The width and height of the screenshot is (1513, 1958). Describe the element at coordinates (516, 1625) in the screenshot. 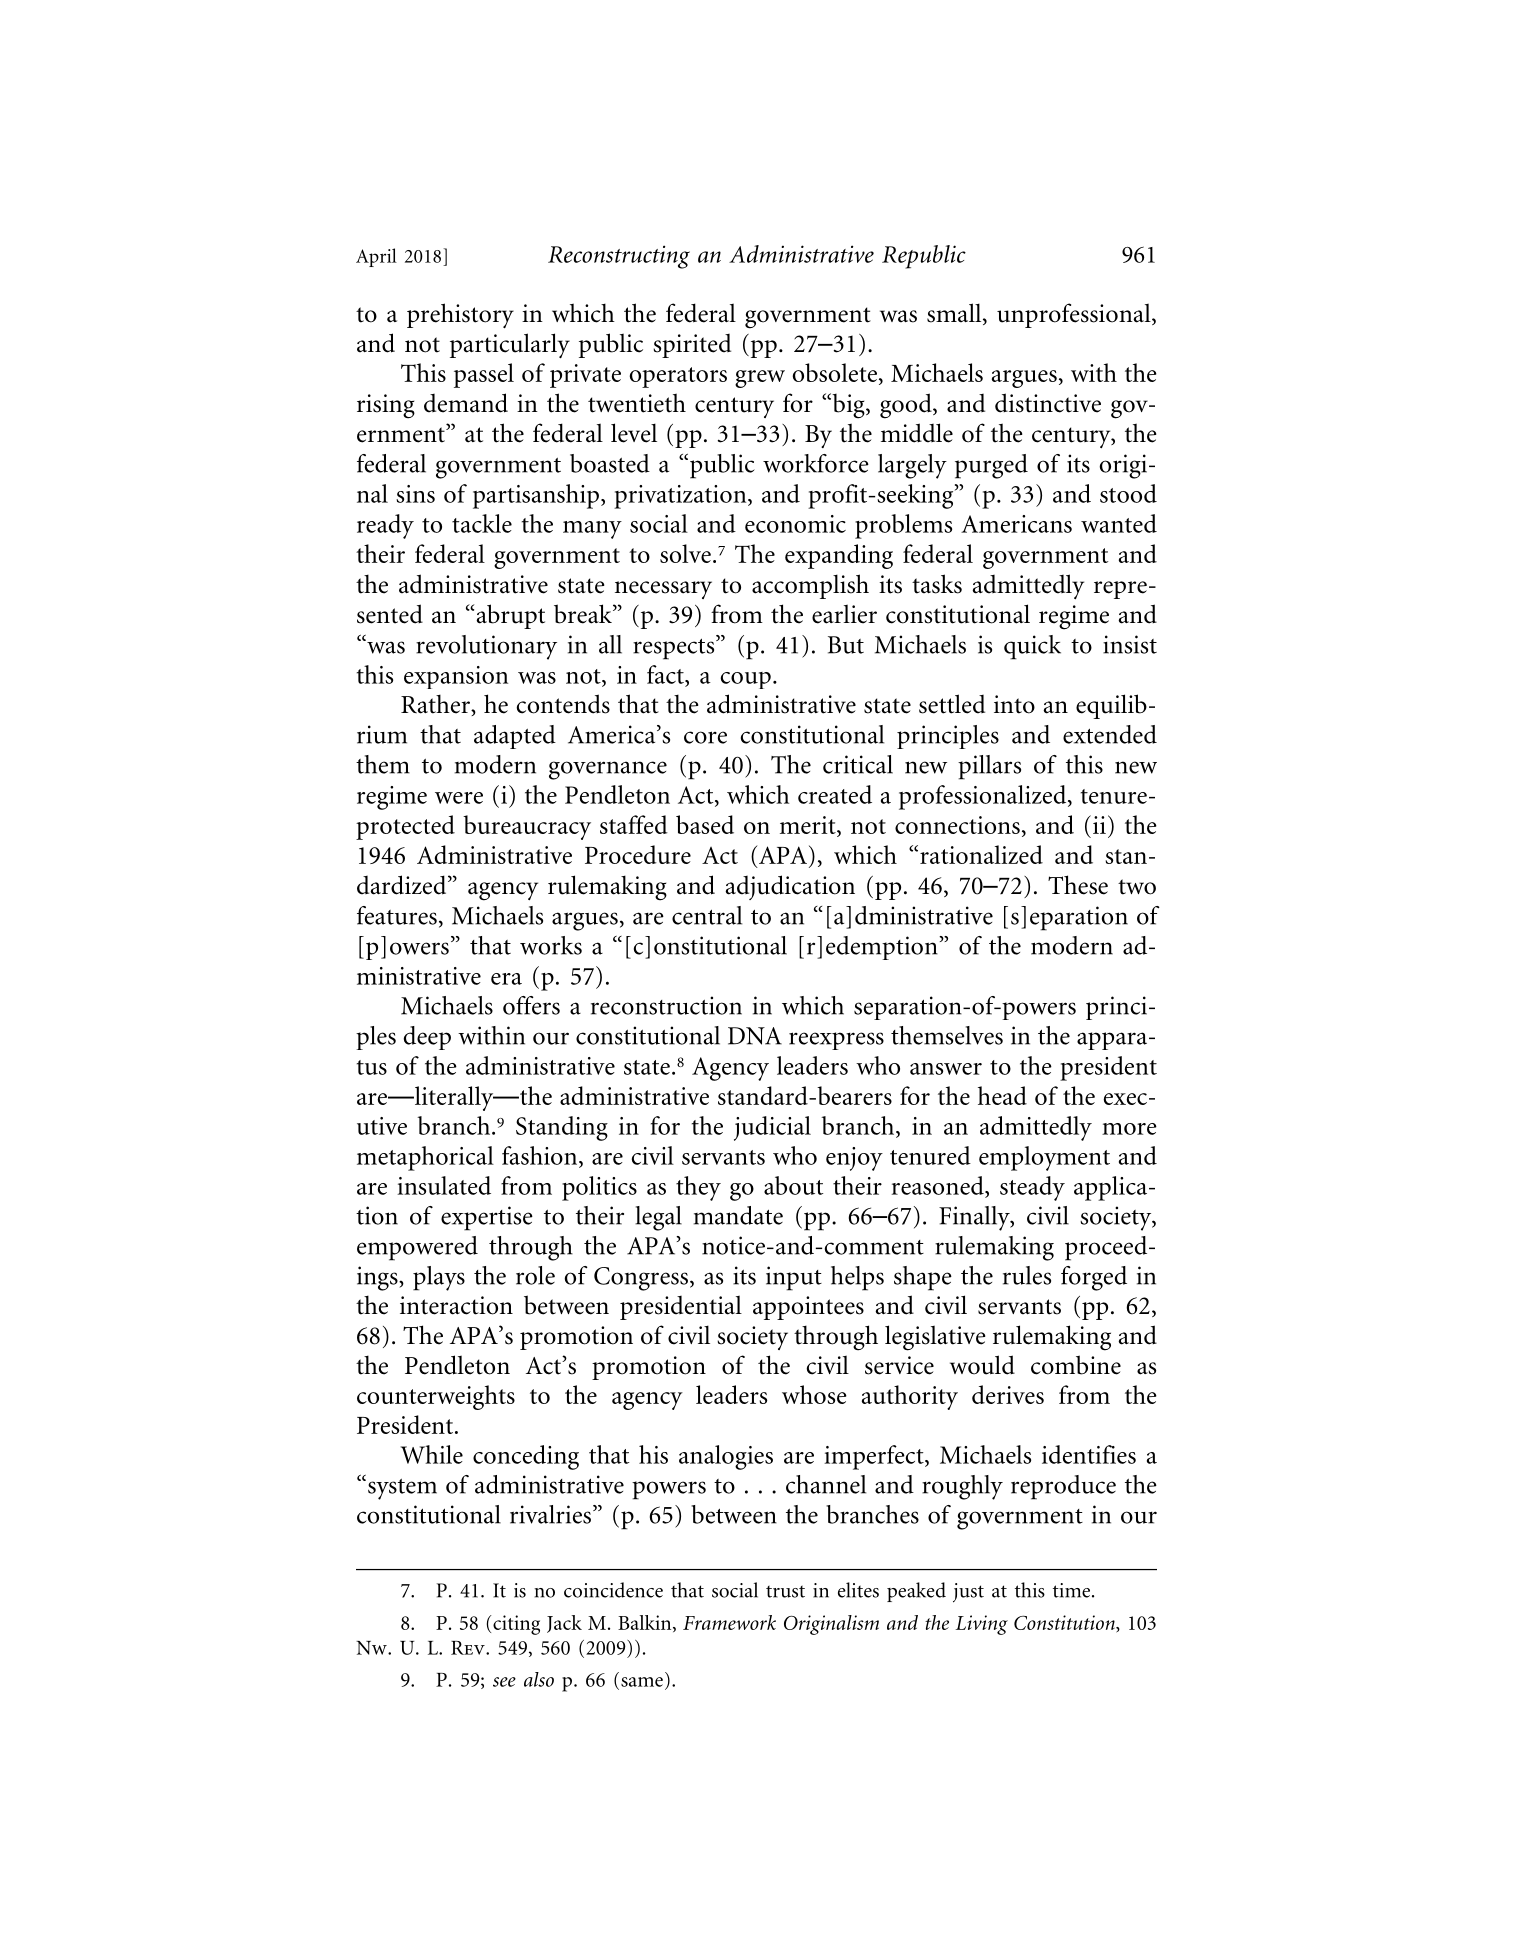

I see `citing` at that location.
